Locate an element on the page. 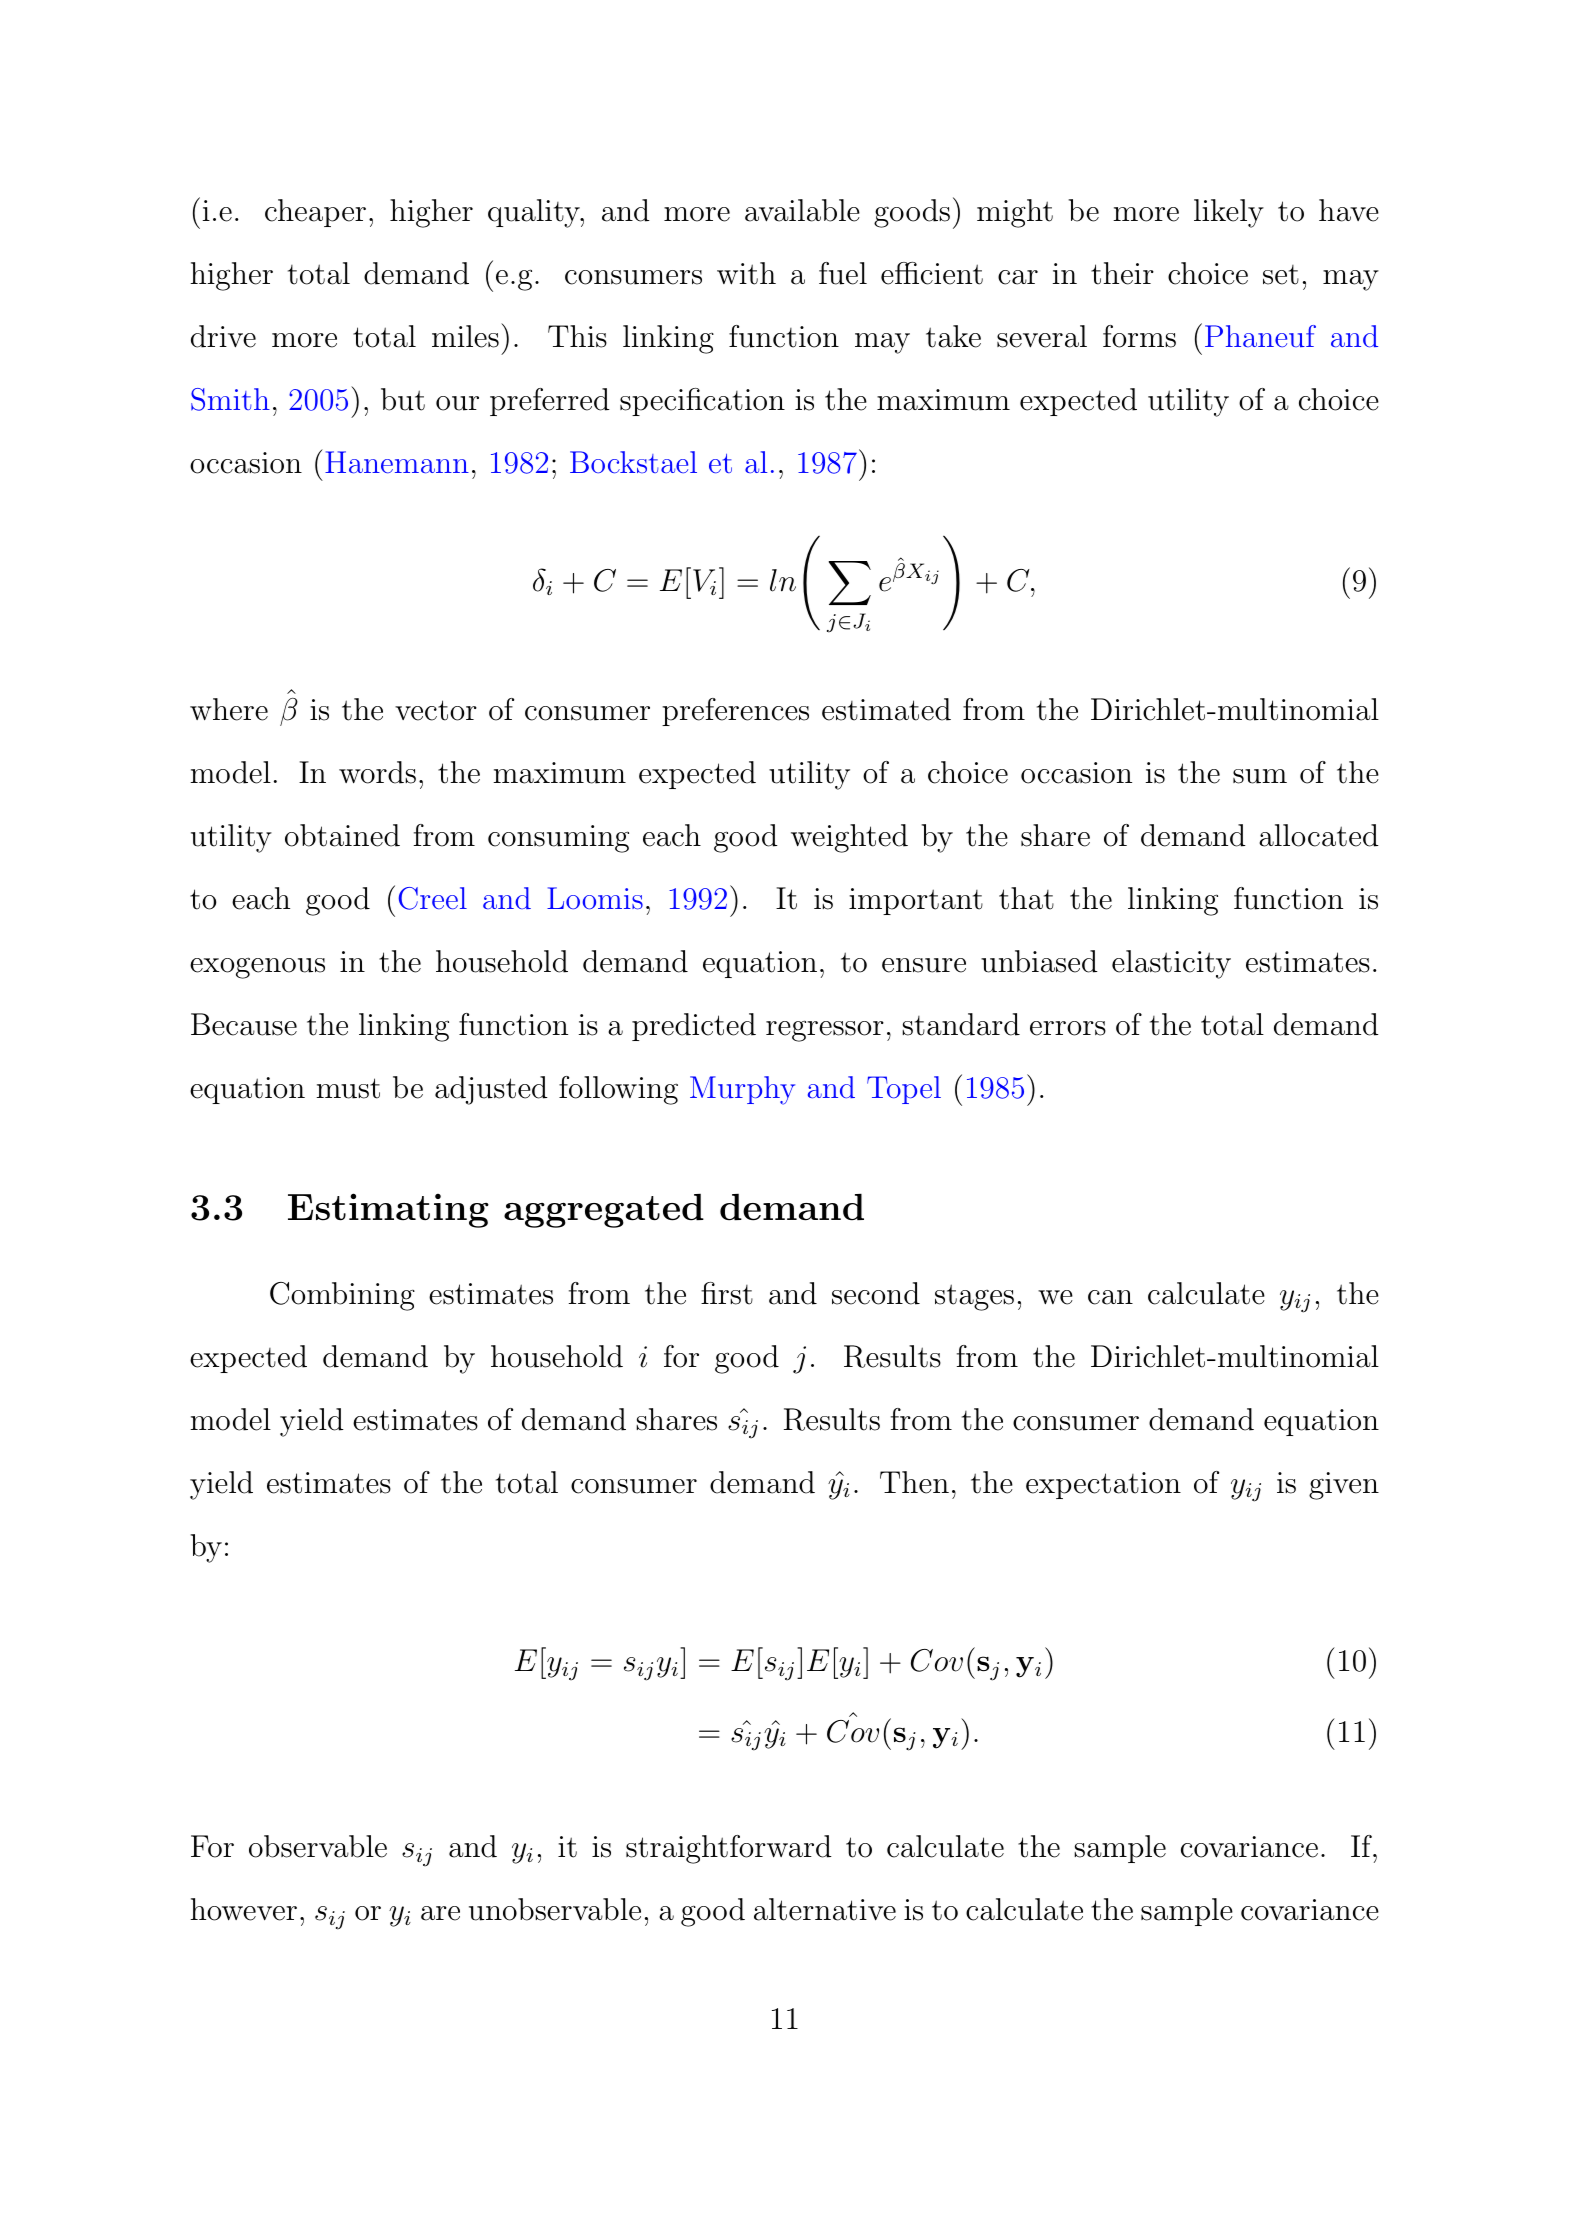 This page has width=1569, height=2219. with is located at coordinates (746, 273).
